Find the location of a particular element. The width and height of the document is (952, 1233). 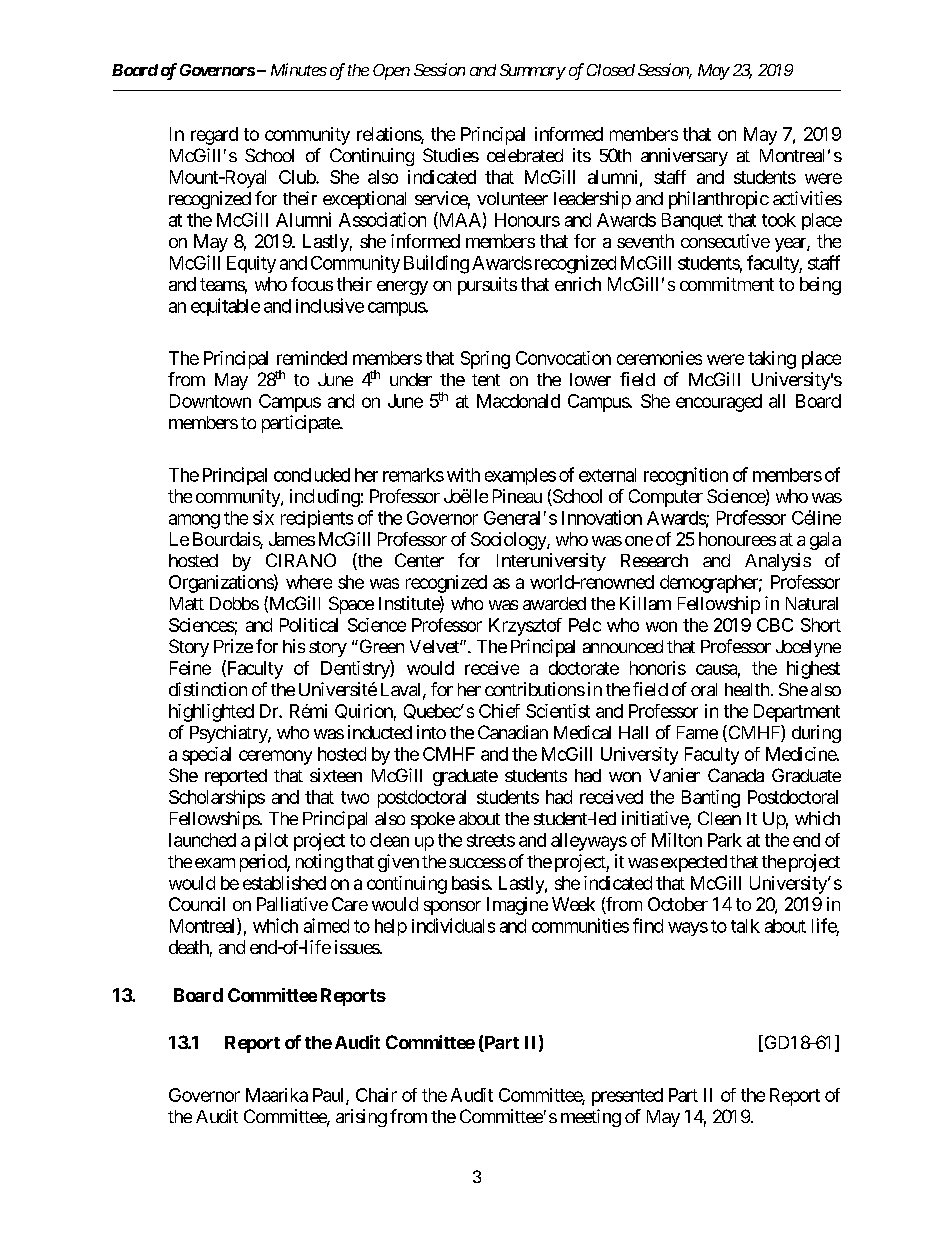

regard is located at coordinates (214, 136).
